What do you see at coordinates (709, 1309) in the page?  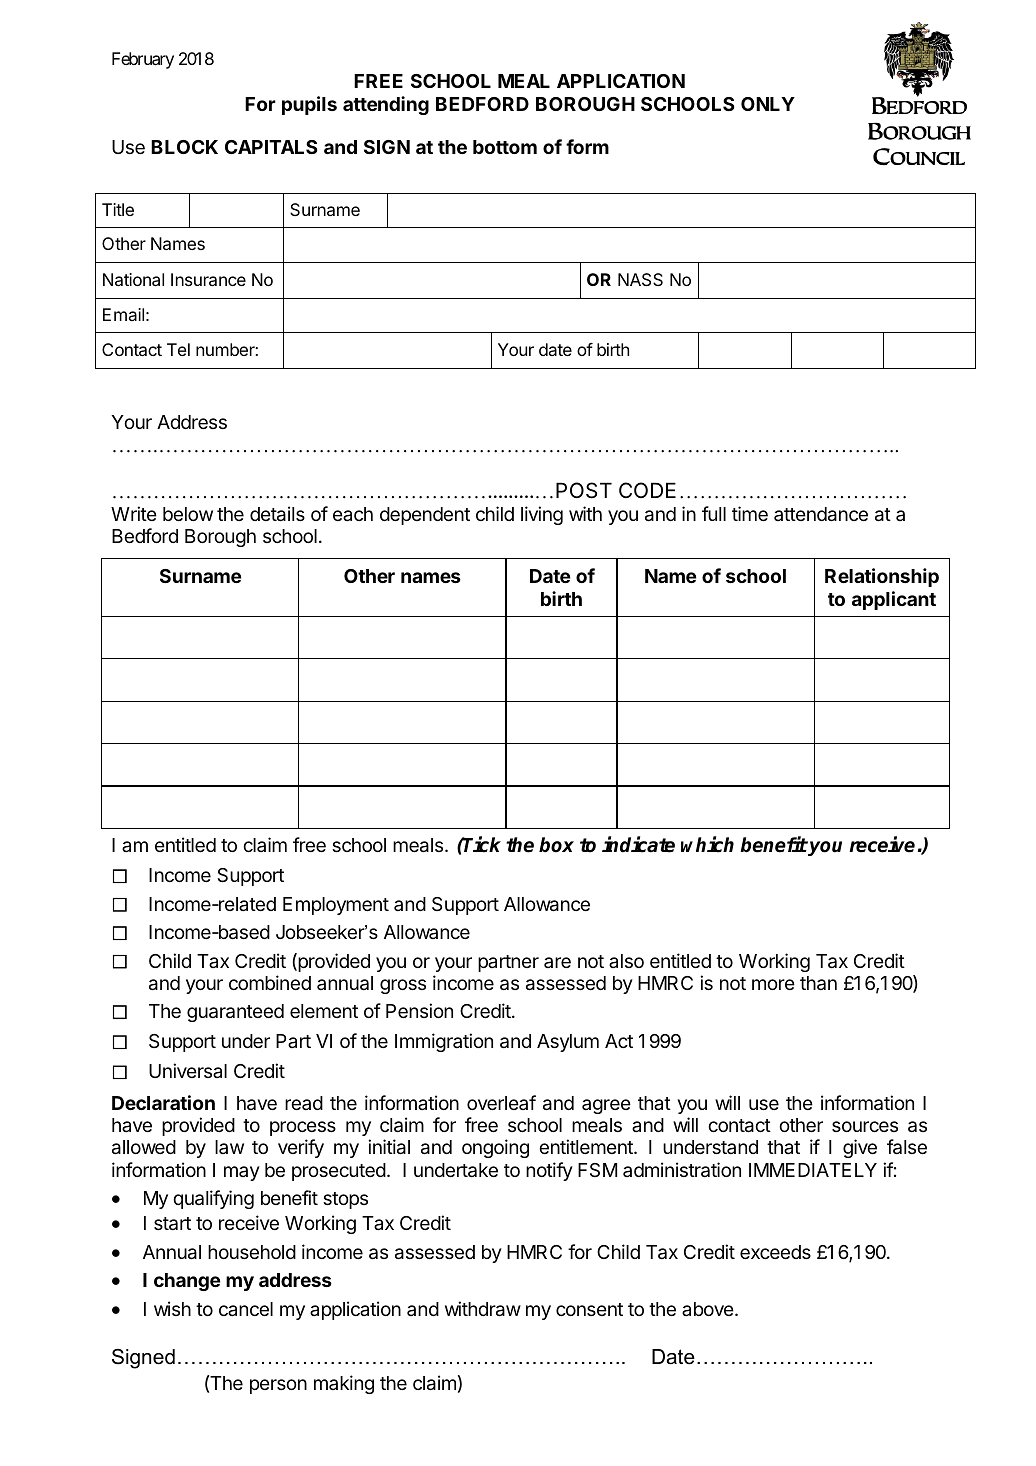 I see `above` at bounding box center [709, 1309].
